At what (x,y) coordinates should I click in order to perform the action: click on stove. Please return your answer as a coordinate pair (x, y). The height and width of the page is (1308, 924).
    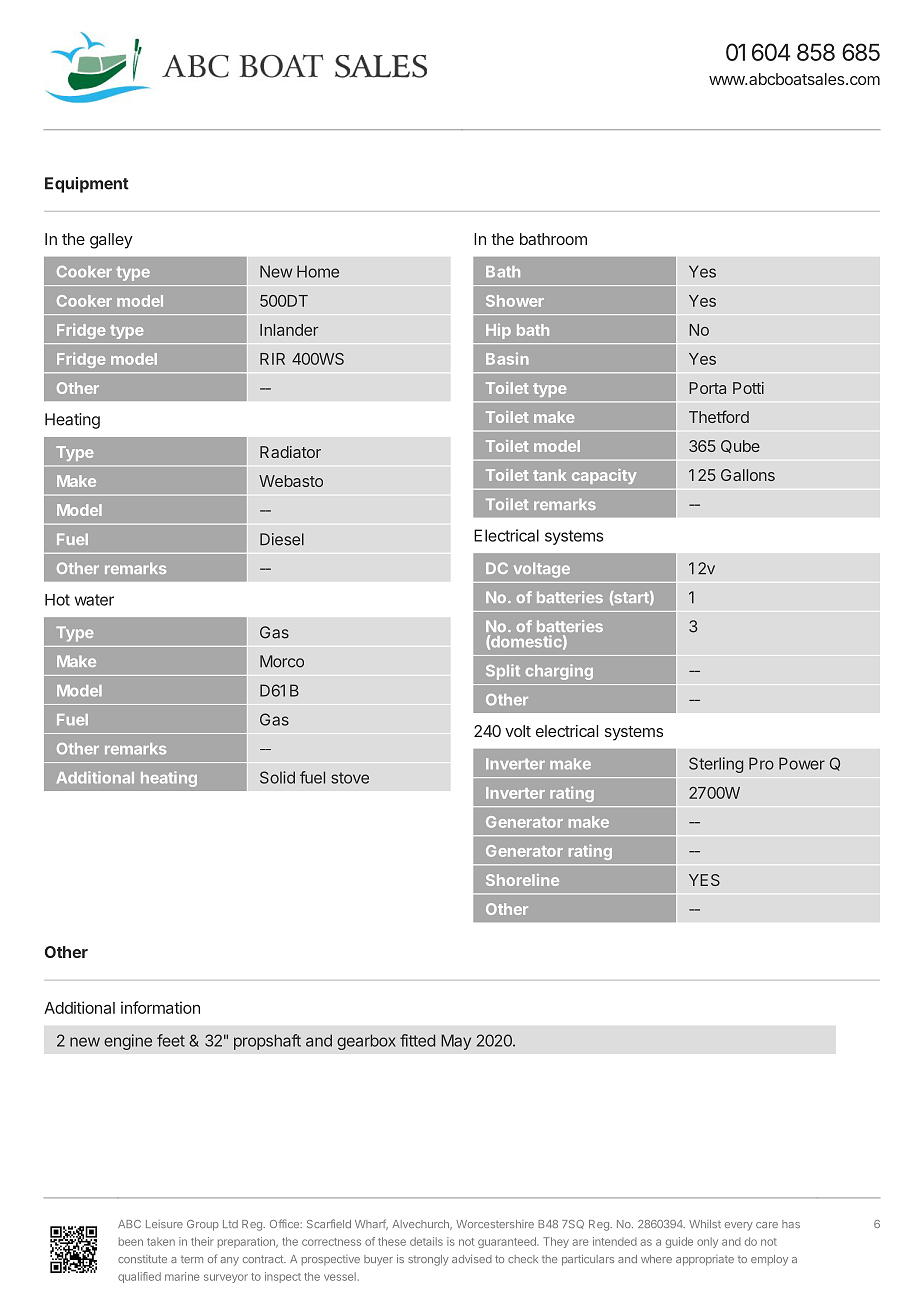
    Looking at the image, I should click on (350, 778).
